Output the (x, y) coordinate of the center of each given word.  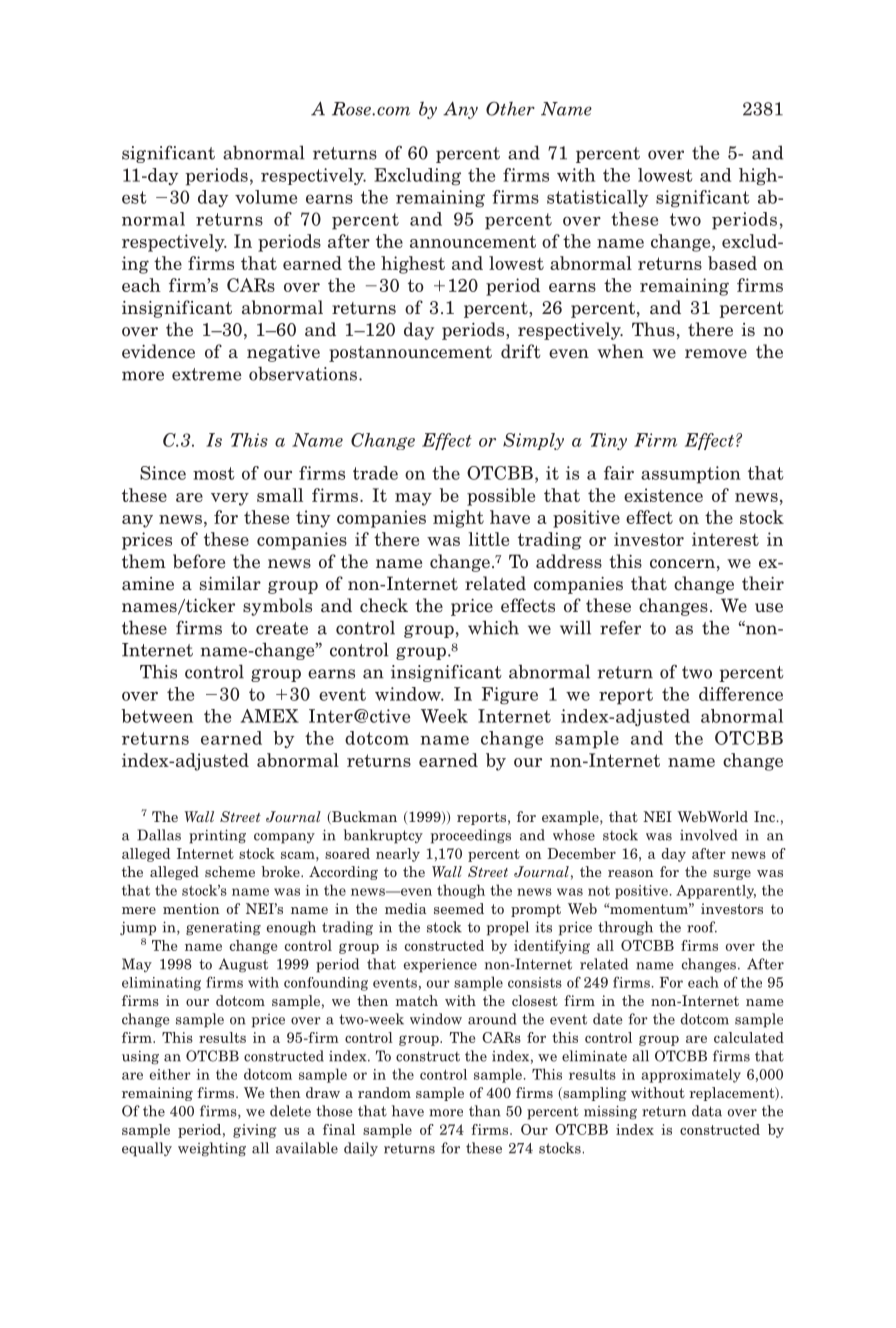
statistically (598, 198)
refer (620, 627)
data (707, 1111)
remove (716, 354)
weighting (212, 1149)
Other (510, 108)
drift (521, 351)
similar (230, 583)
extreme (206, 374)
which (493, 627)
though (461, 891)
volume (266, 197)
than (485, 1111)
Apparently (716, 892)
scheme (230, 871)
